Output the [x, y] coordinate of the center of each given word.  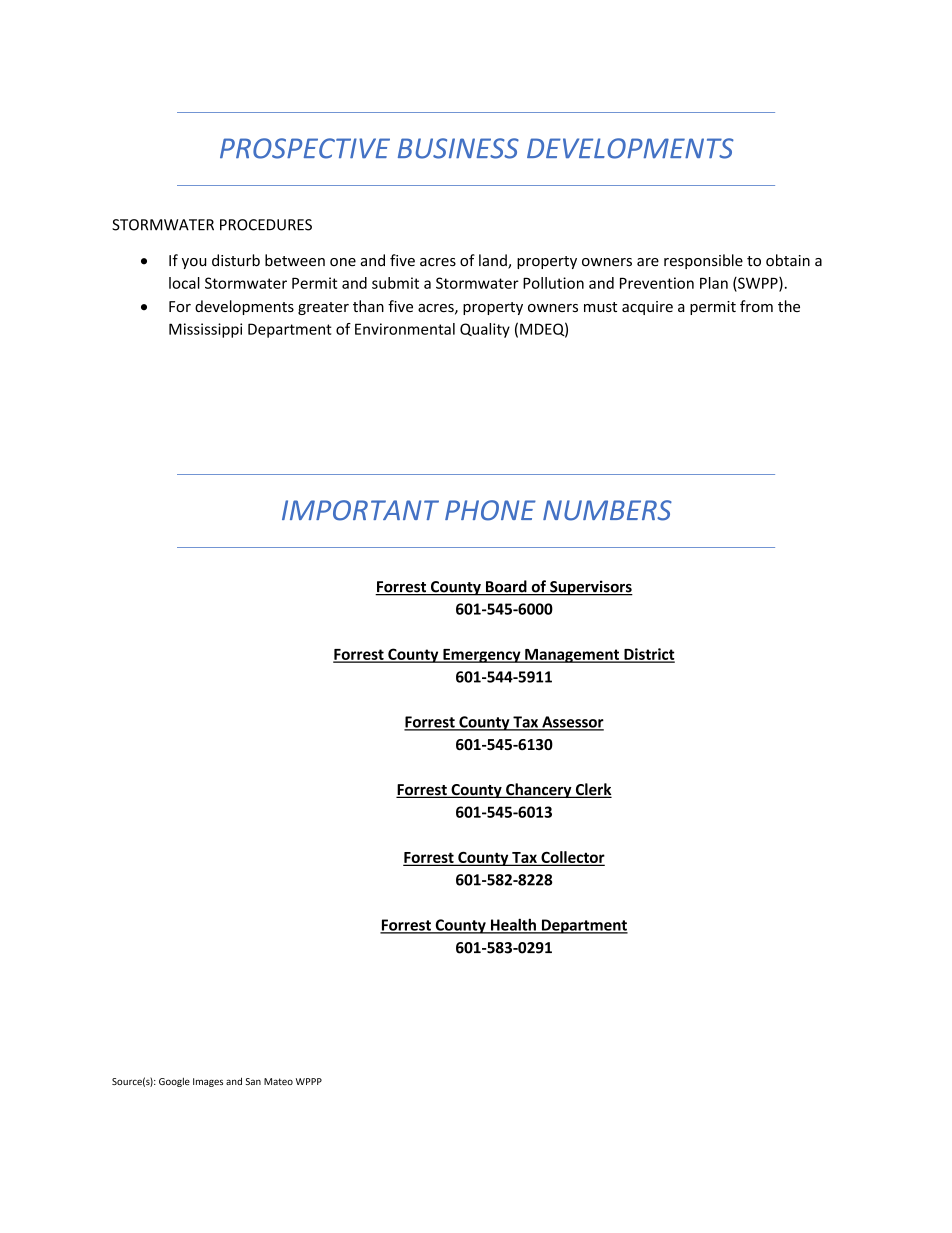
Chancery [539, 790]
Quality [485, 330]
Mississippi [205, 330]
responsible [703, 261]
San [253, 1081]
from [756, 306]
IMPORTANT [360, 510]
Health [513, 925]
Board [506, 587]
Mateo [278, 1081]
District [648, 655]
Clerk [592, 790]
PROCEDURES [266, 225]
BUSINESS [458, 148]
